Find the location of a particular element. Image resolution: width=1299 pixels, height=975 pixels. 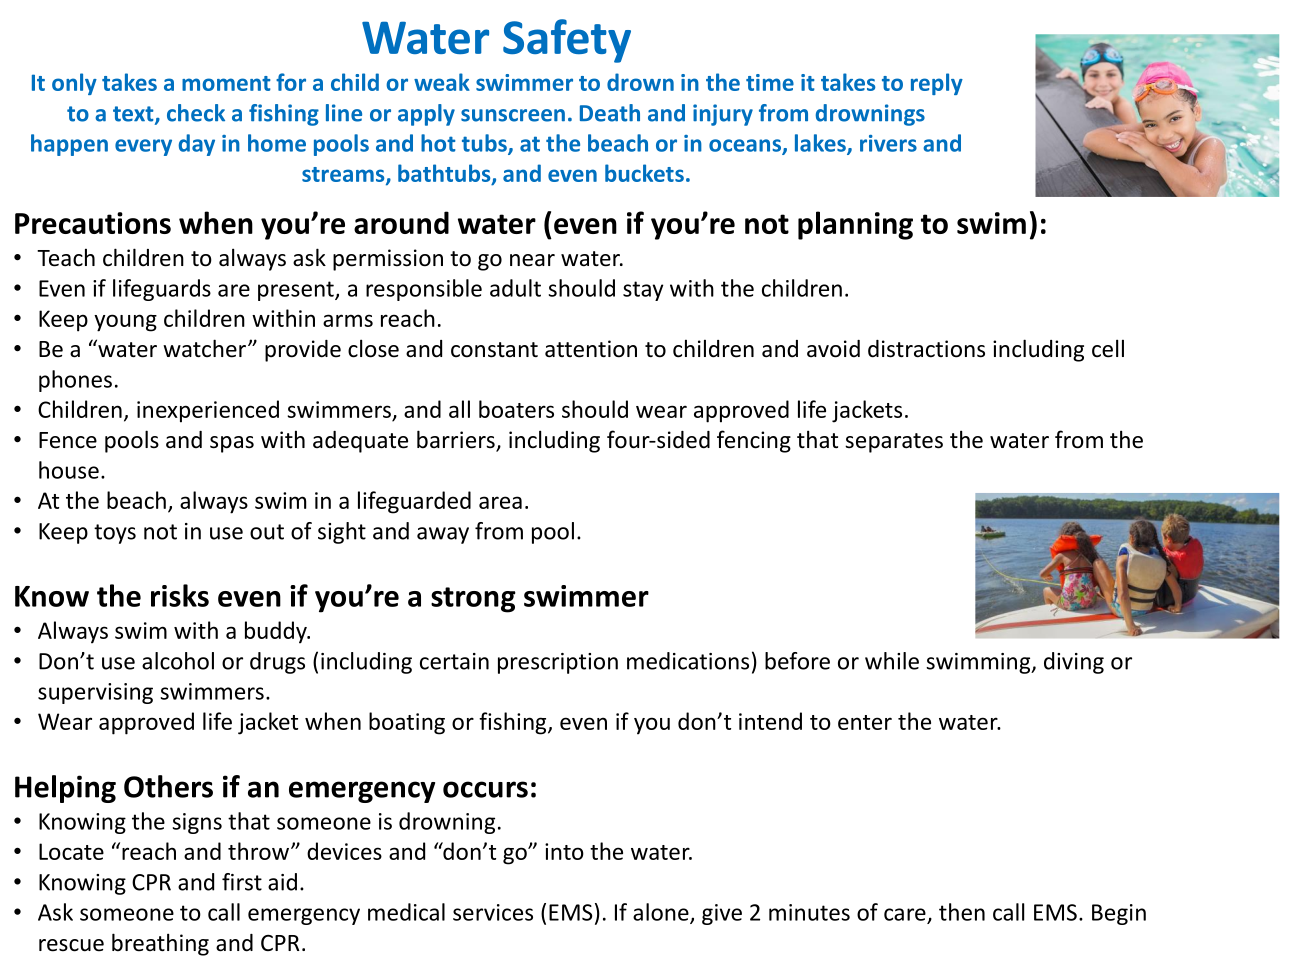

out is located at coordinates (267, 532).
